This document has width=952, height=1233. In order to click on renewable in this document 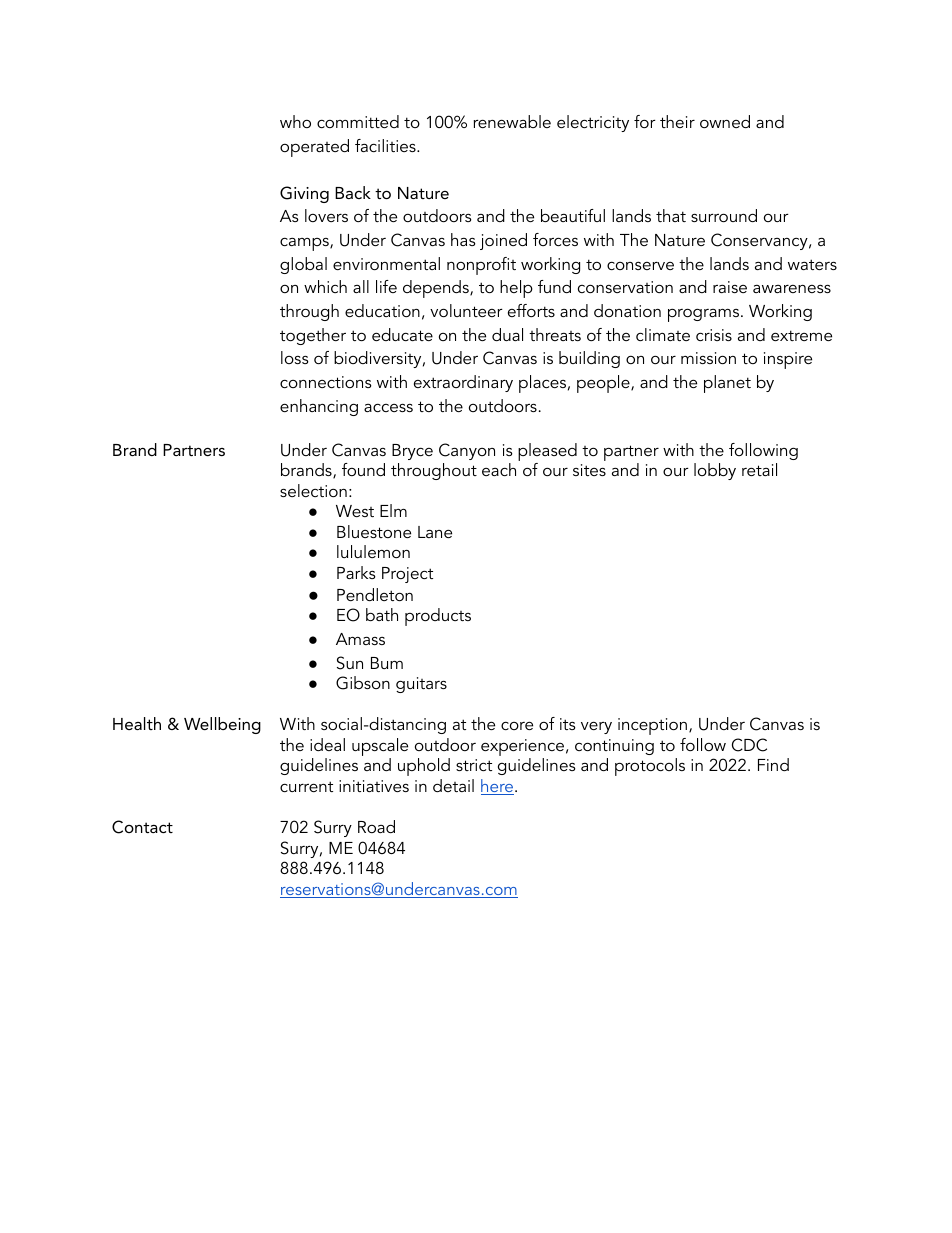, I will do `click(512, 121)`.
